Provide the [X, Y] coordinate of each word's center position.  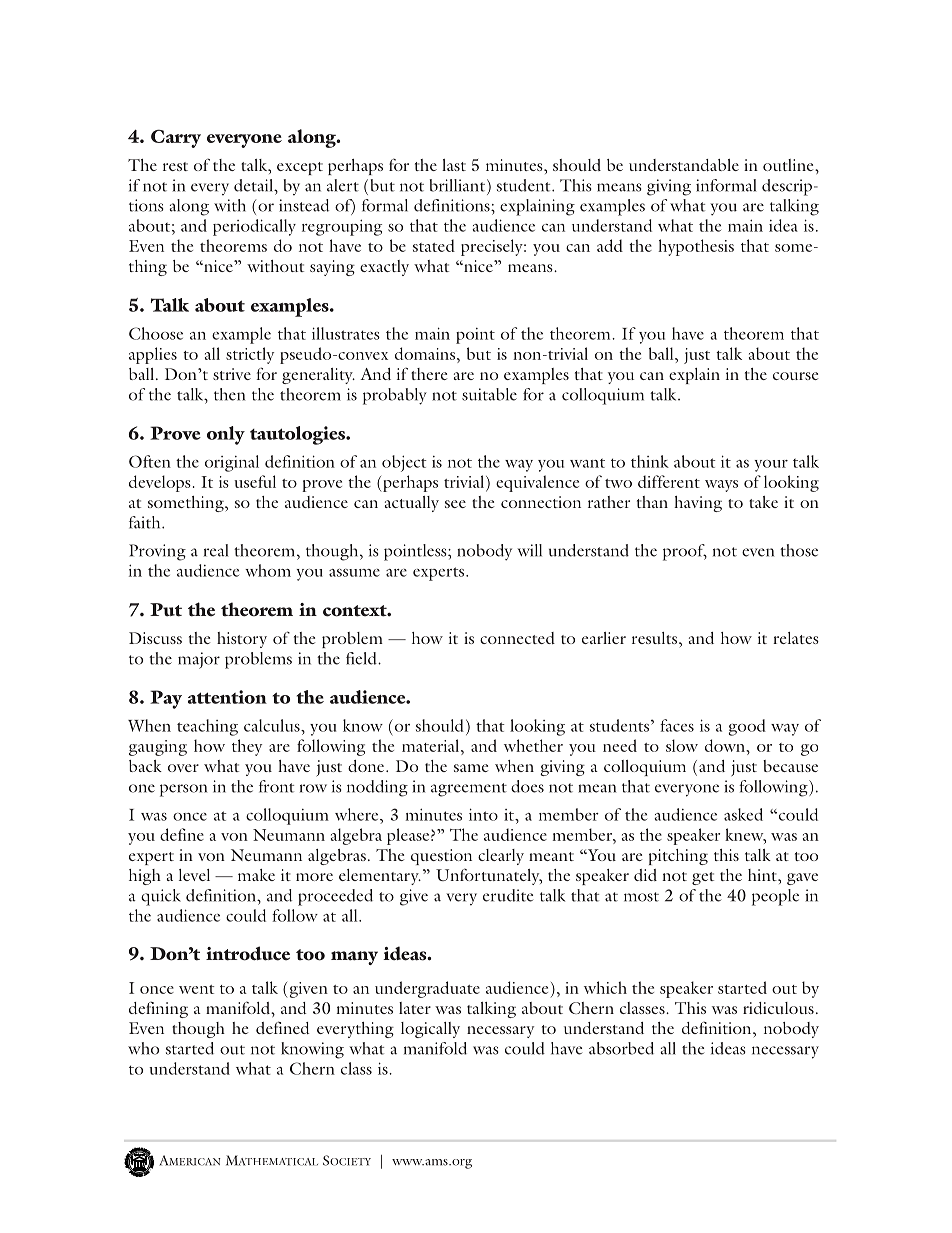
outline [789, 165]
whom [268, 570]
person [183, 790]
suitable [489, 394]
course [795, 376]
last [454, 165]
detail [254, 185]
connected [517, 638]
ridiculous [778, 1008]
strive [232, 374]
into [483, 814]
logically [430, 1030]
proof [685, 552]
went [196, 989]
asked [743, 814]
